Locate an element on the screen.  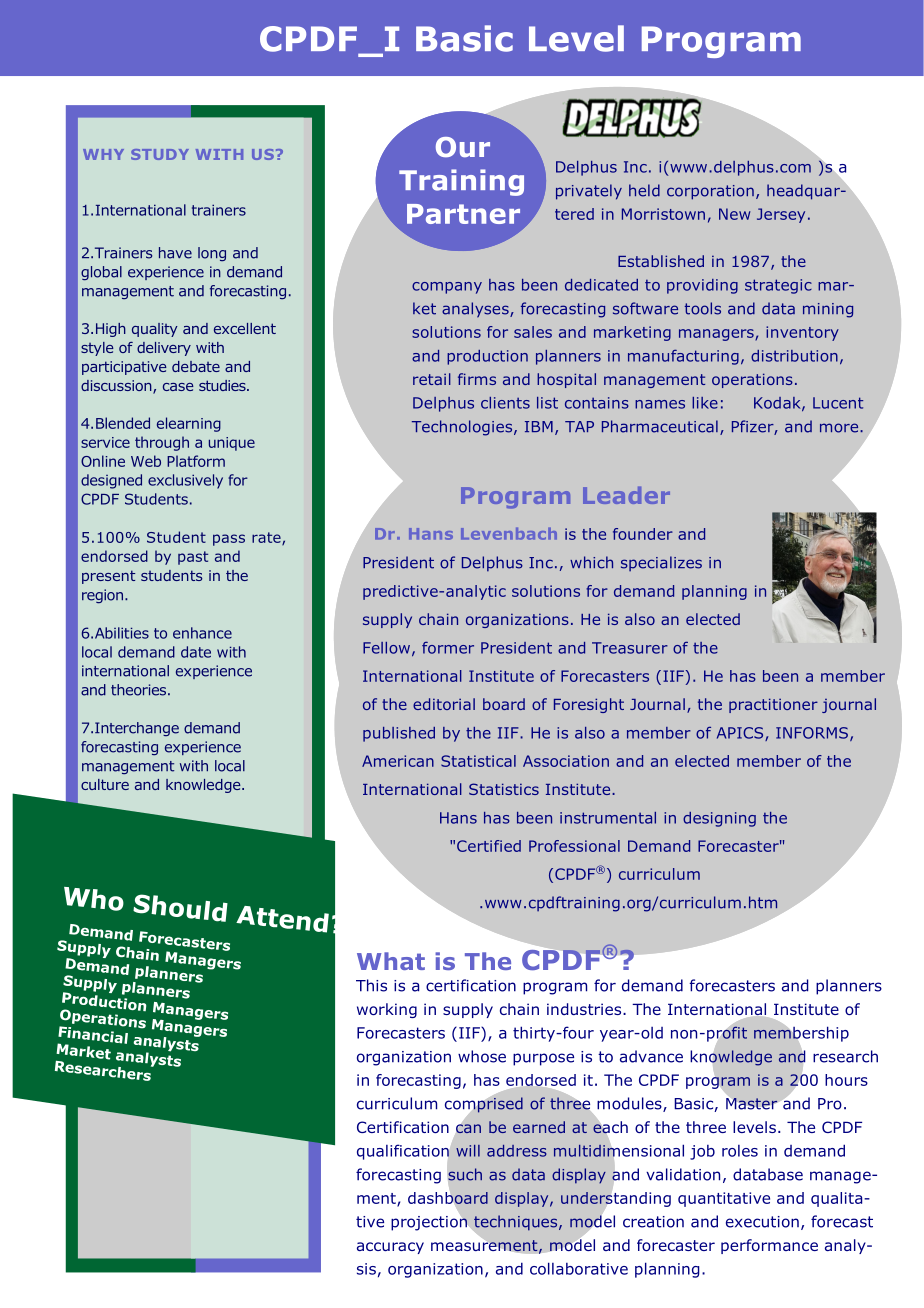
techniques is located at coordinates (516, 1224).
